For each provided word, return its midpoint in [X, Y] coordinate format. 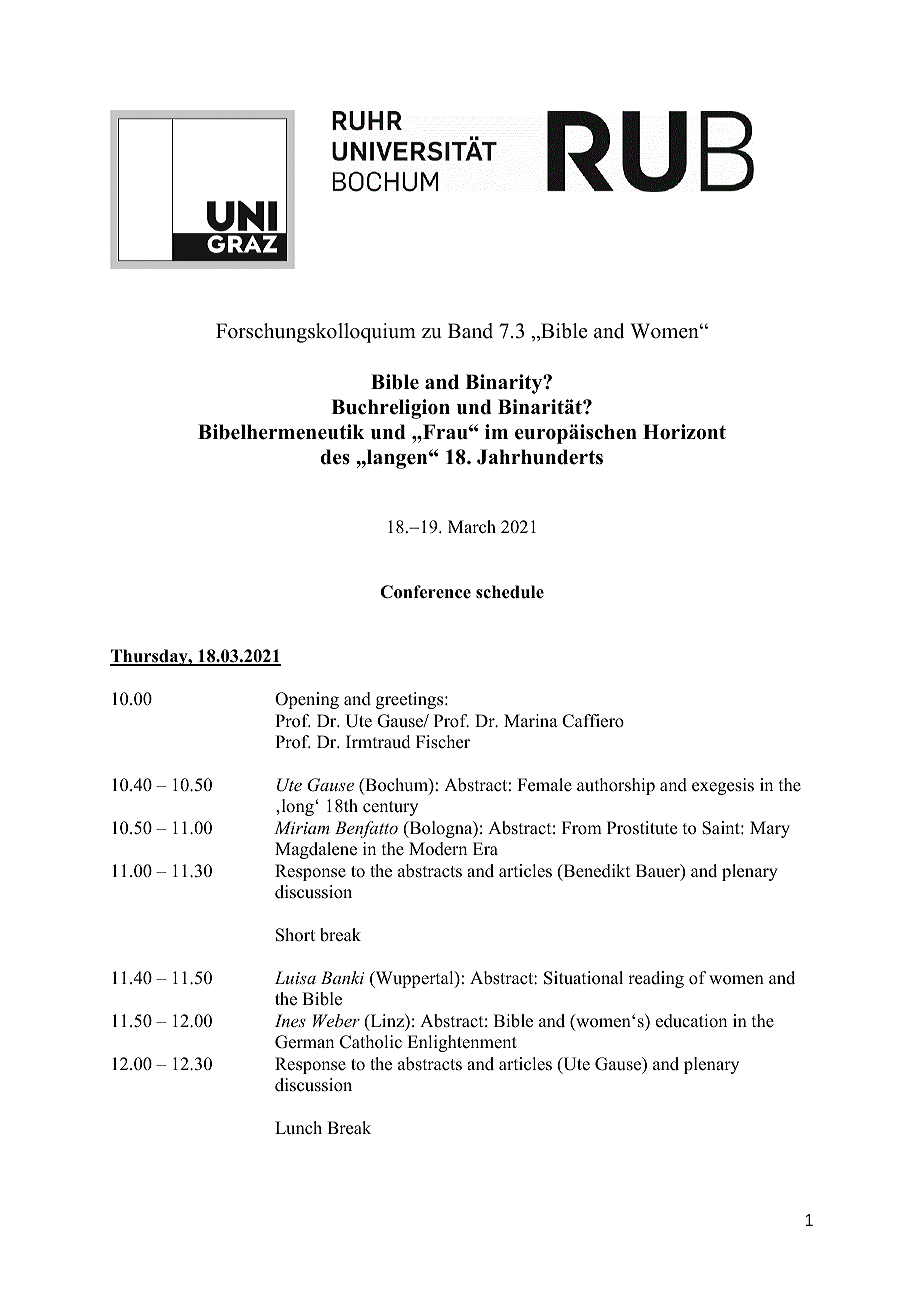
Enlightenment [462, 1043]
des [335, 457]
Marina [531, 720]
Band [470, 331]
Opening [307, 700]
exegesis [723, 786]
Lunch [298, 1128]
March [472, 527]
